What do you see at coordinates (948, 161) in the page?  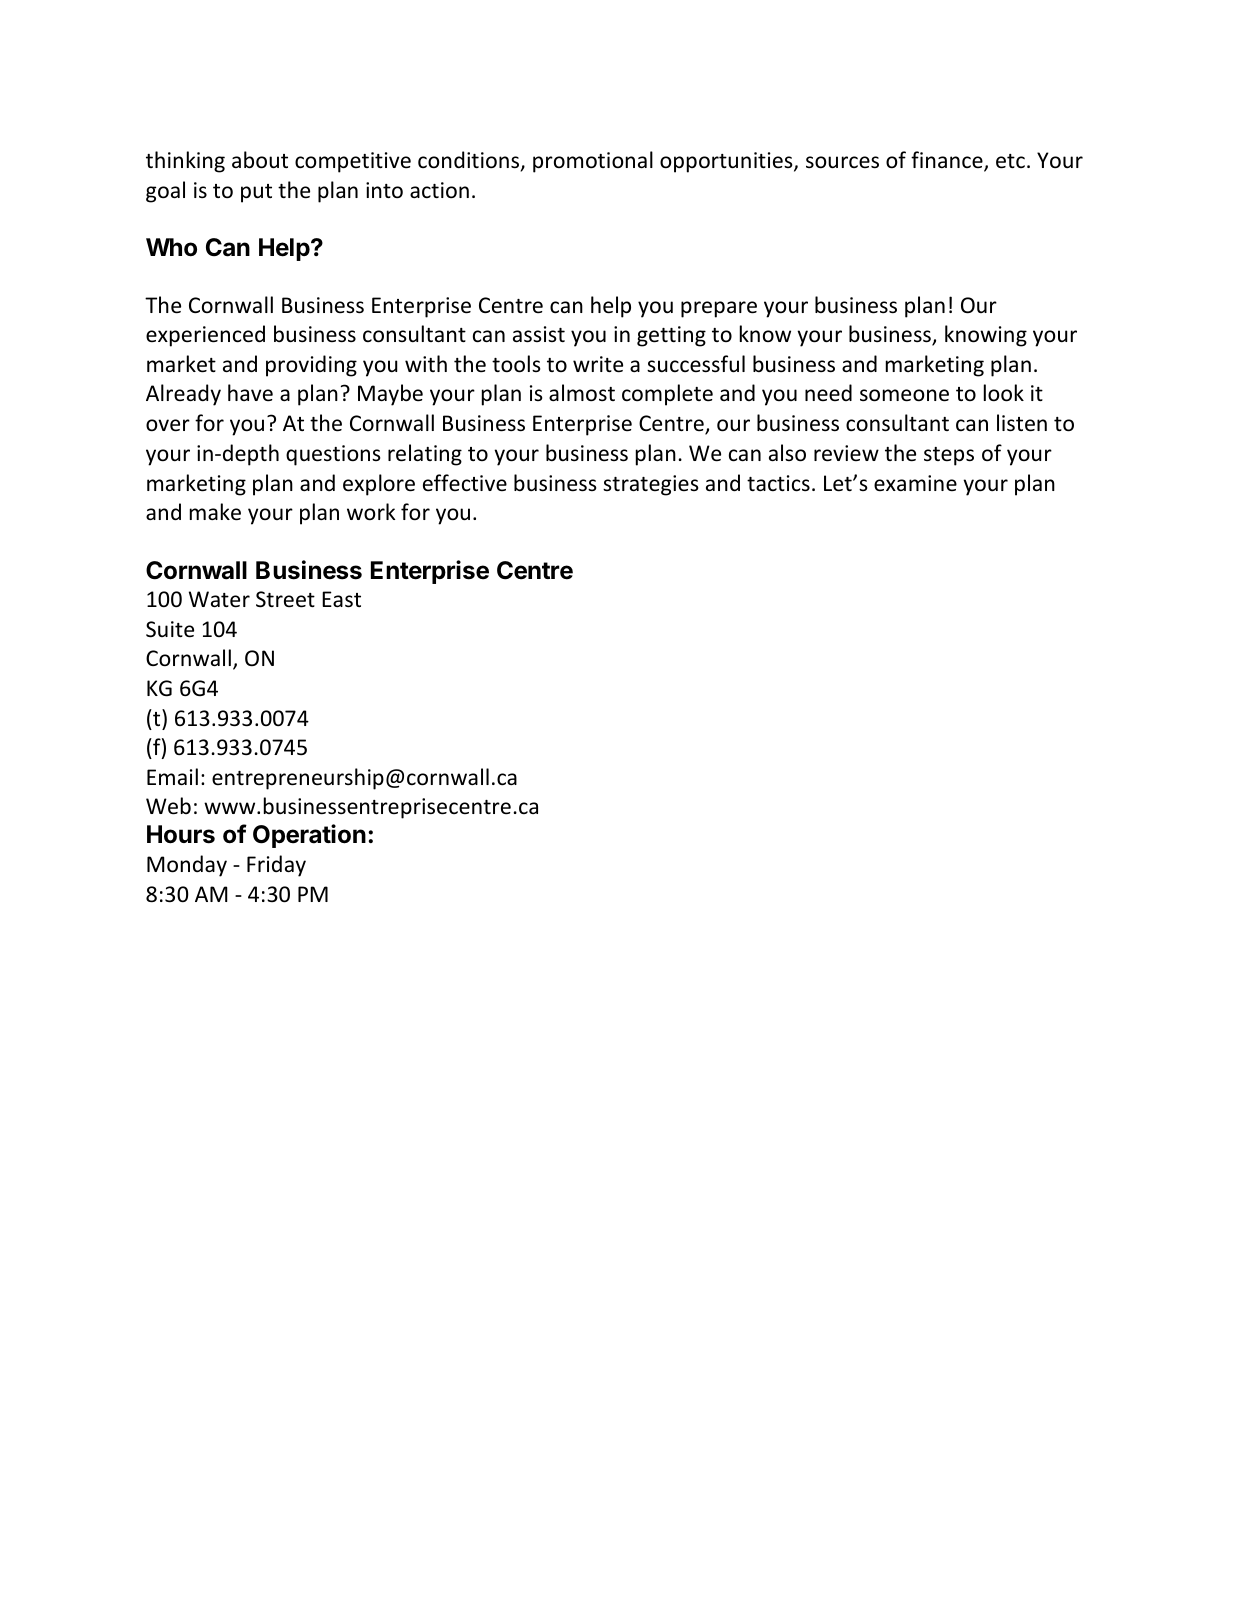 I see `finance` at bounding box center [948, 161].
